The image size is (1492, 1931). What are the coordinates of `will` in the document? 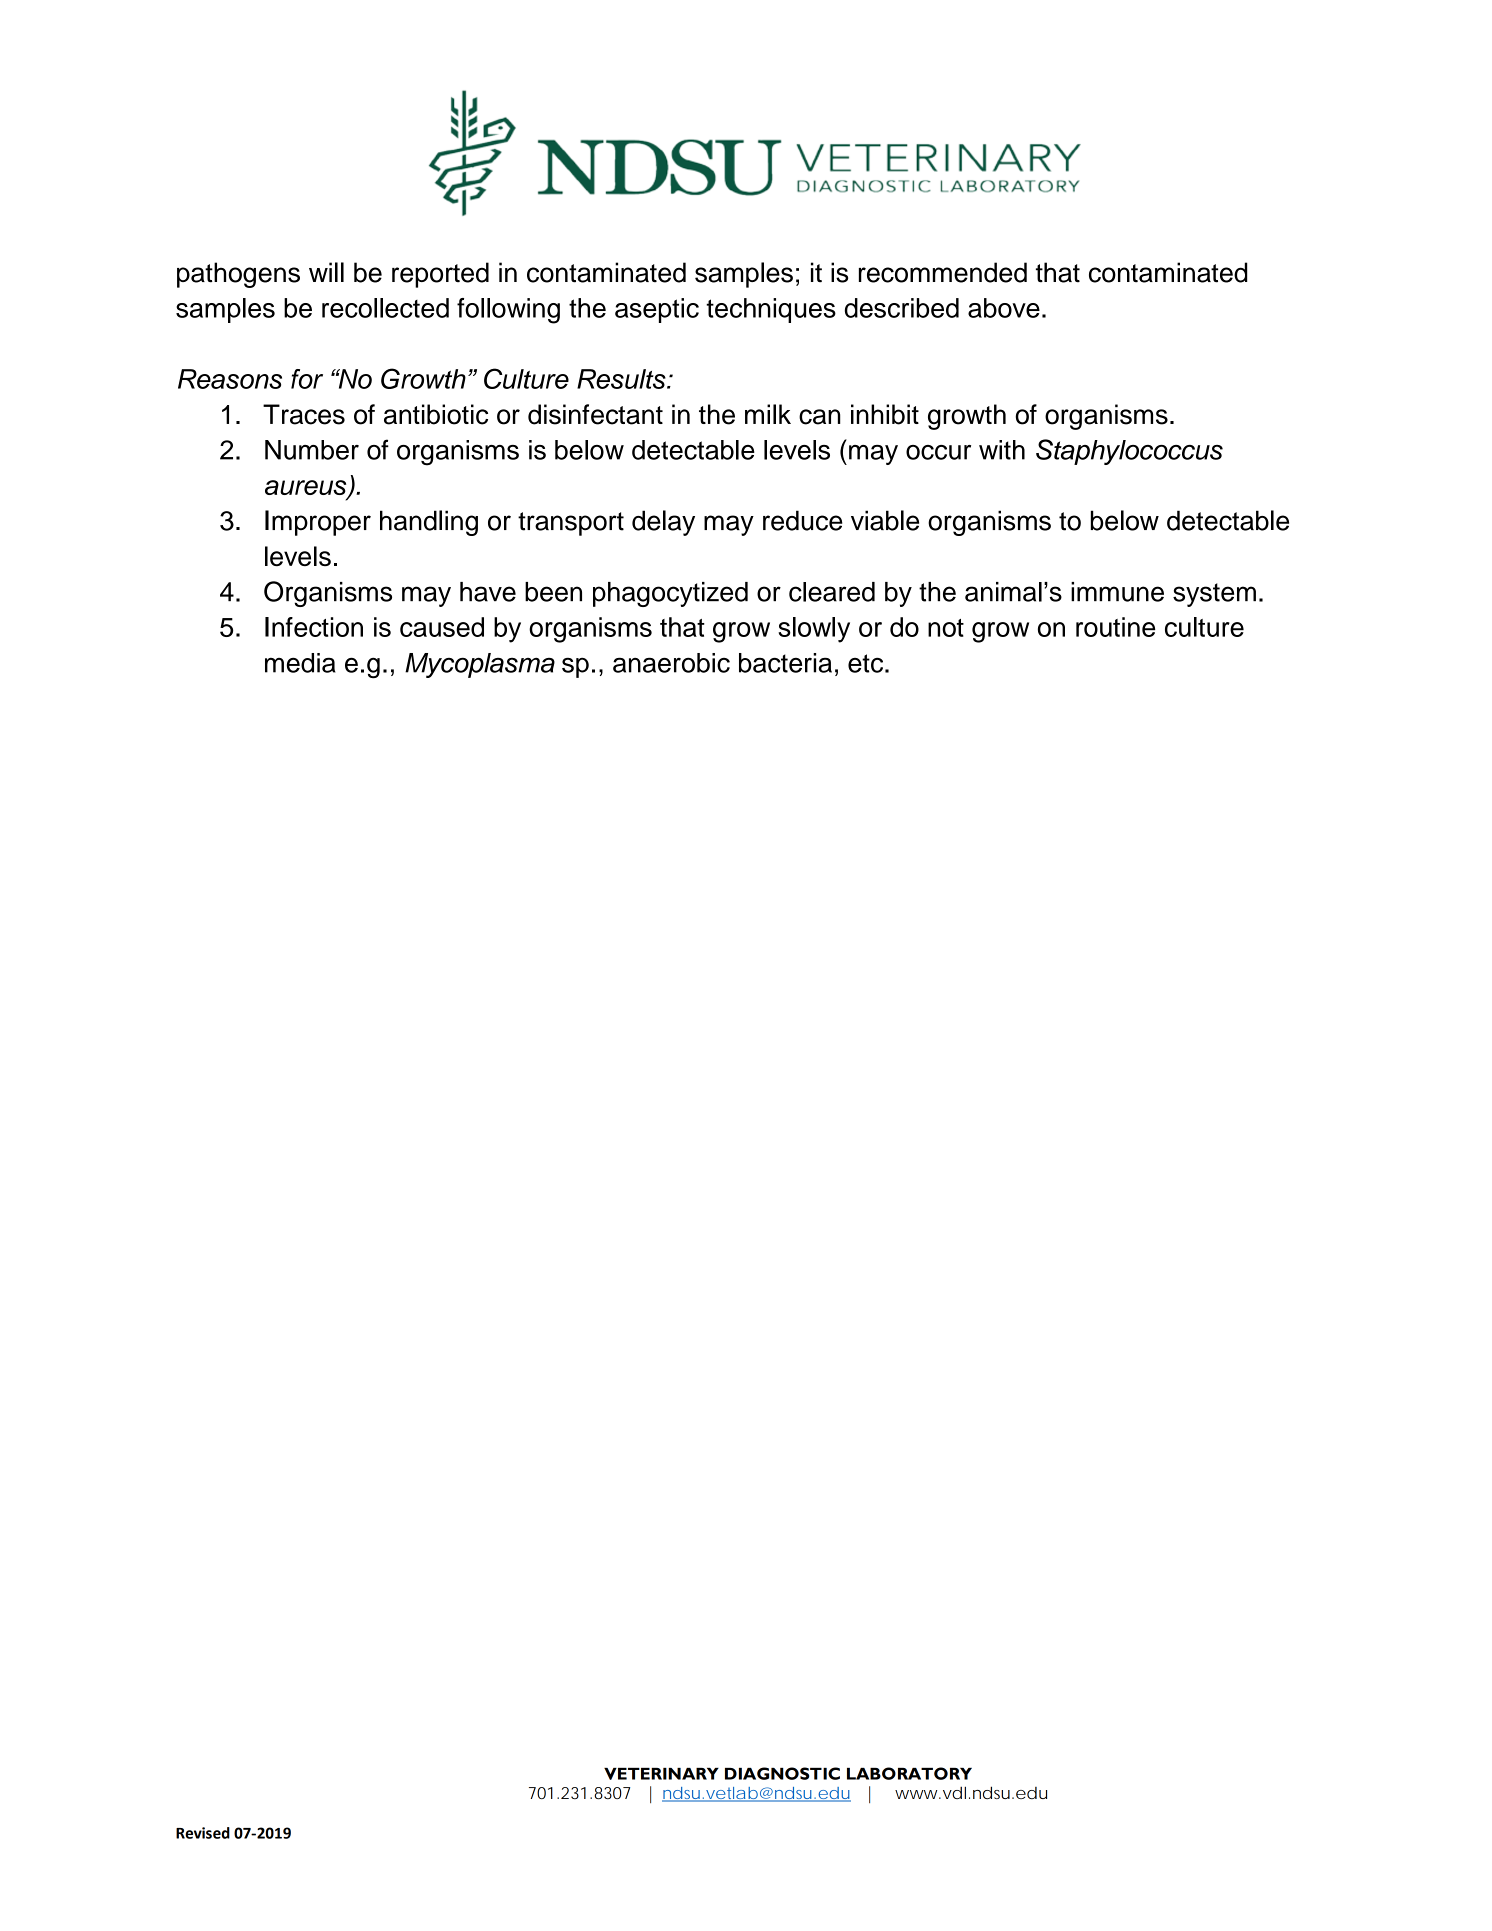 It's located at (326, 272).
